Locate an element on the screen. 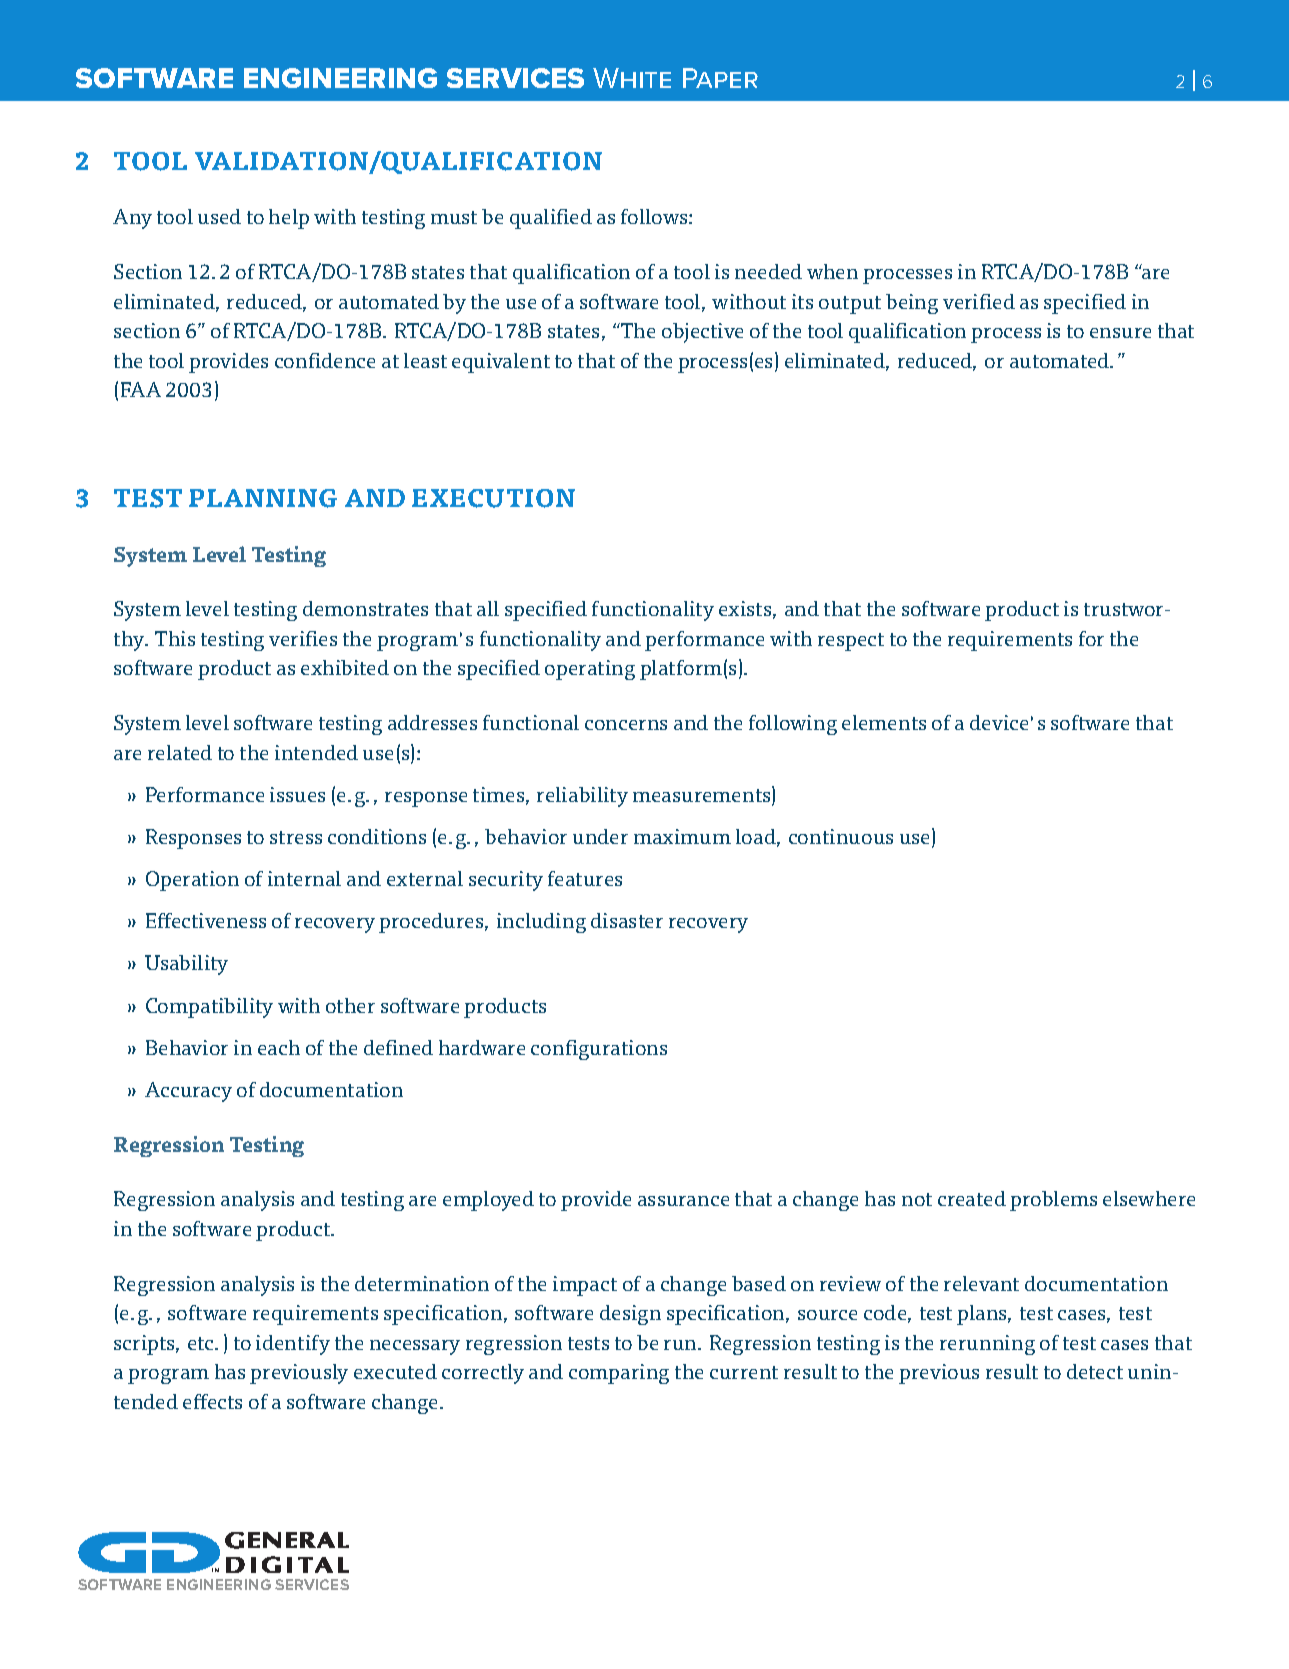 The image size is (1289, 1669). design is located at coordinates (630, 1315).
